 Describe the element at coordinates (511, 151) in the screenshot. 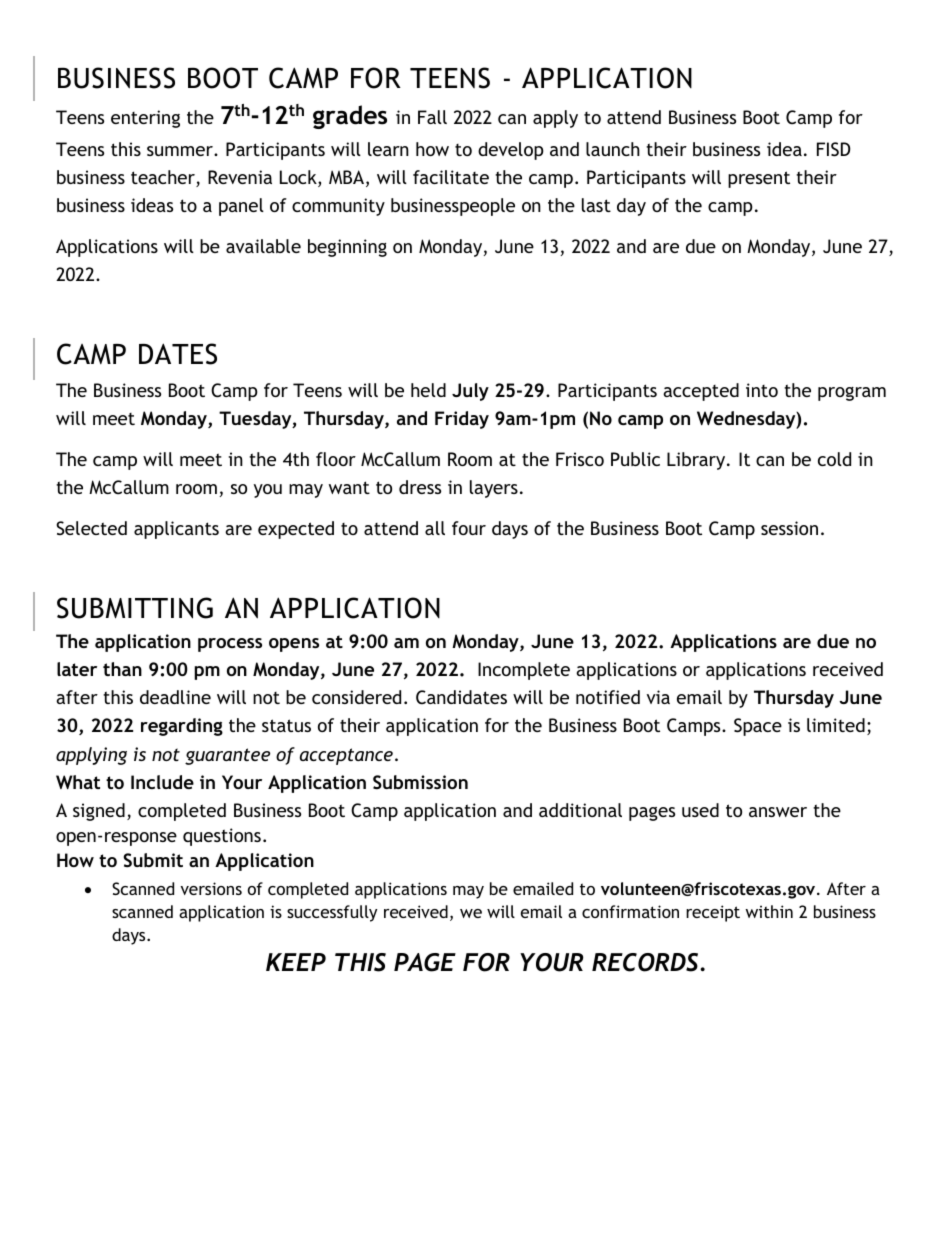

I see `develop` at that location.
